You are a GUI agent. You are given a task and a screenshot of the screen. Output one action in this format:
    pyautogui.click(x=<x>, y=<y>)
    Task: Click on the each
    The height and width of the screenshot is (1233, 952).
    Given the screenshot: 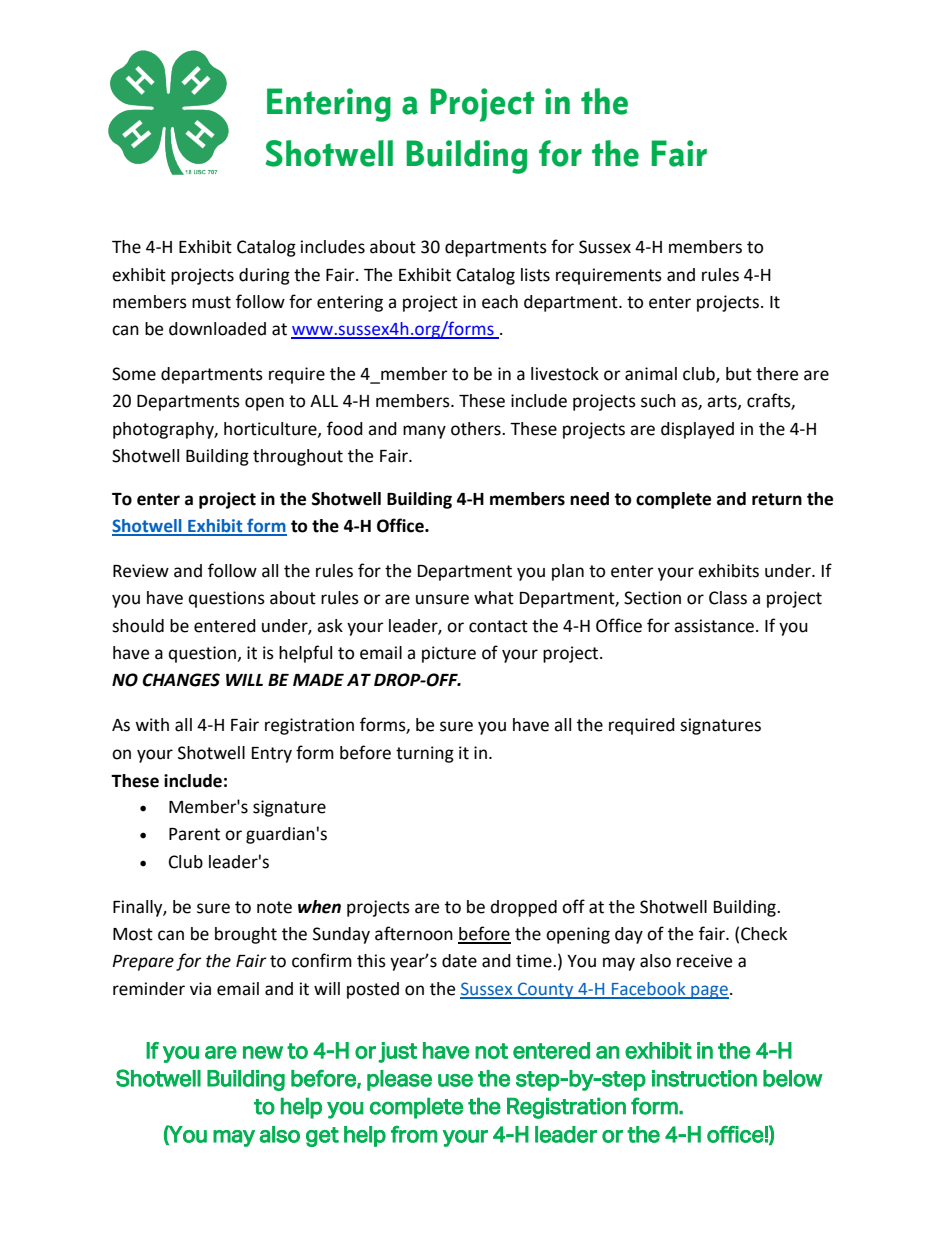 What is the action you would take?
    pyautogui.click(x=500, y=302)
